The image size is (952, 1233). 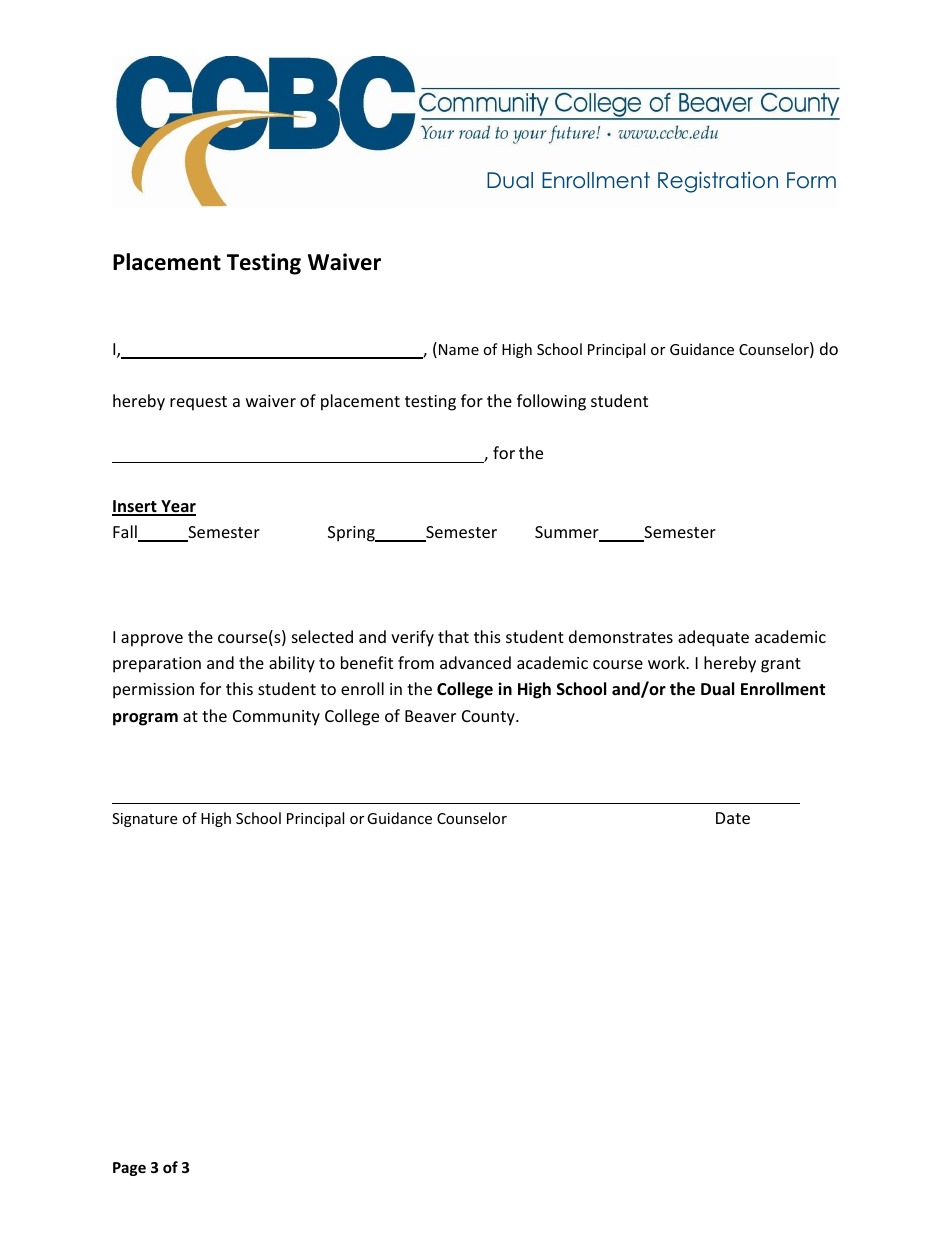 I want to click on Registration, so click(x=718, y=182).
